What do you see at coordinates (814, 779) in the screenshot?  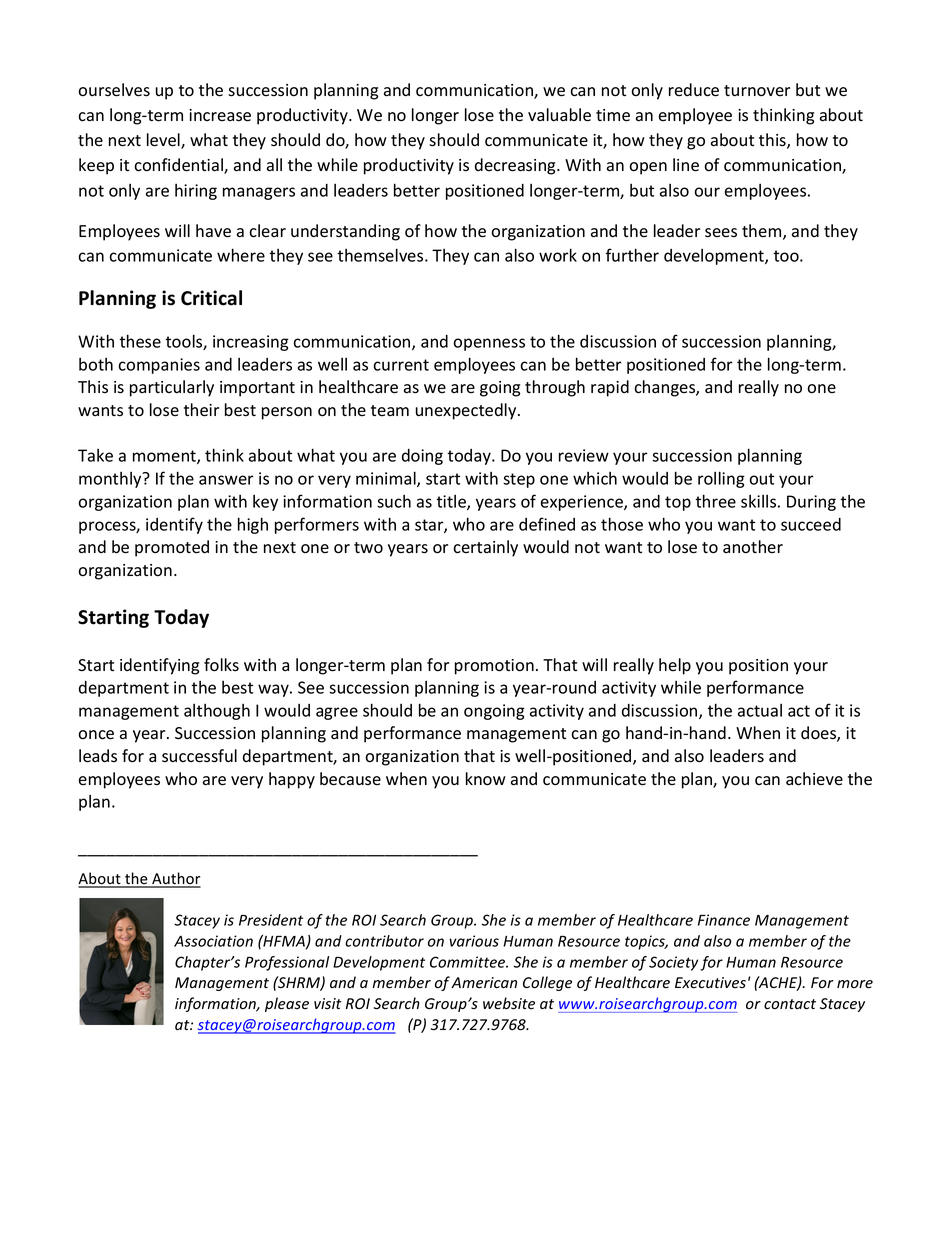 I see `achieve` at bounding box center [814, 779].
